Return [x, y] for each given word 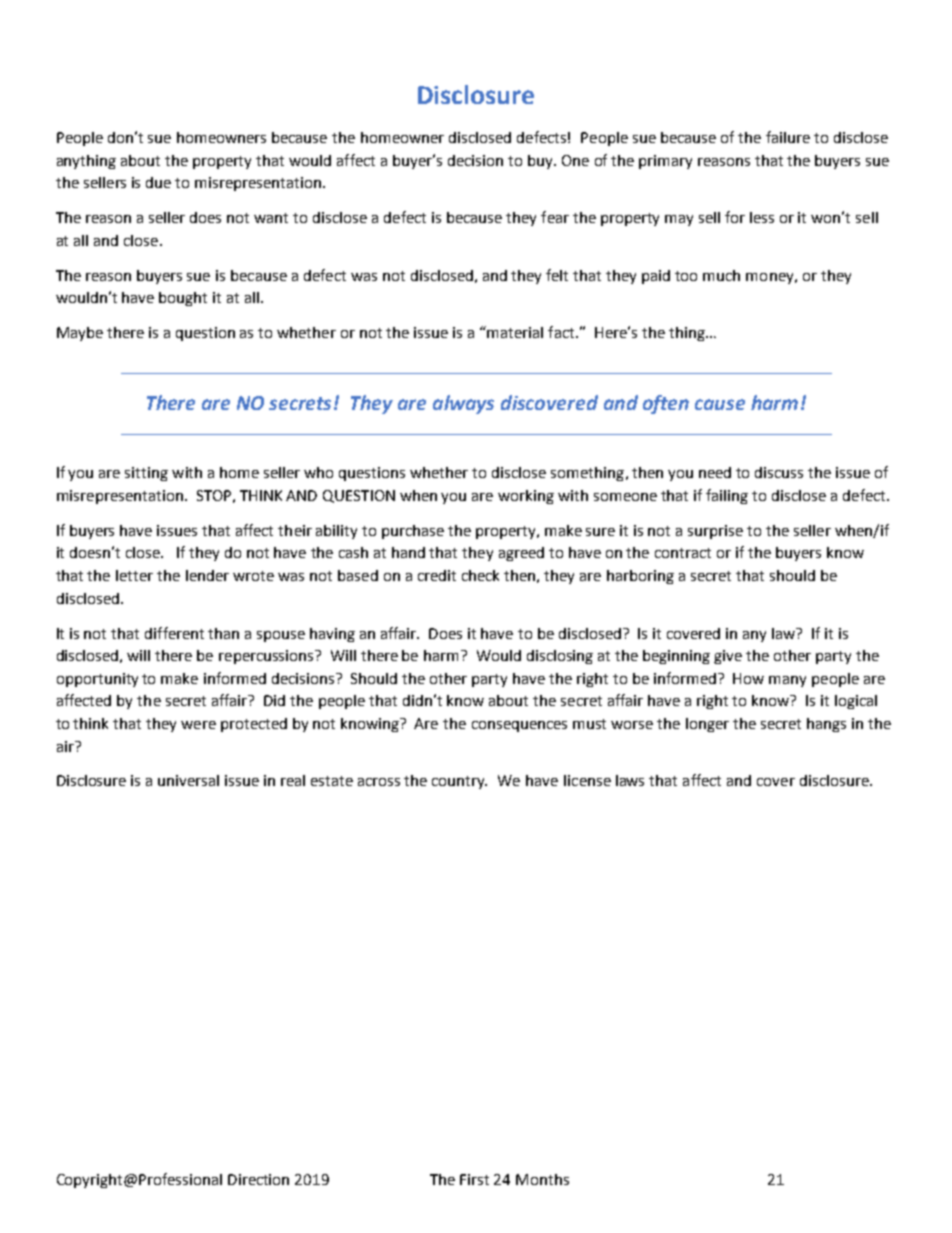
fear [555, 217]
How [748, 678]
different [174, 633]
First [474, 1179]
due [158, 182]
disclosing [560, 657]
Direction [258, 1179]
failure [788, 137]
